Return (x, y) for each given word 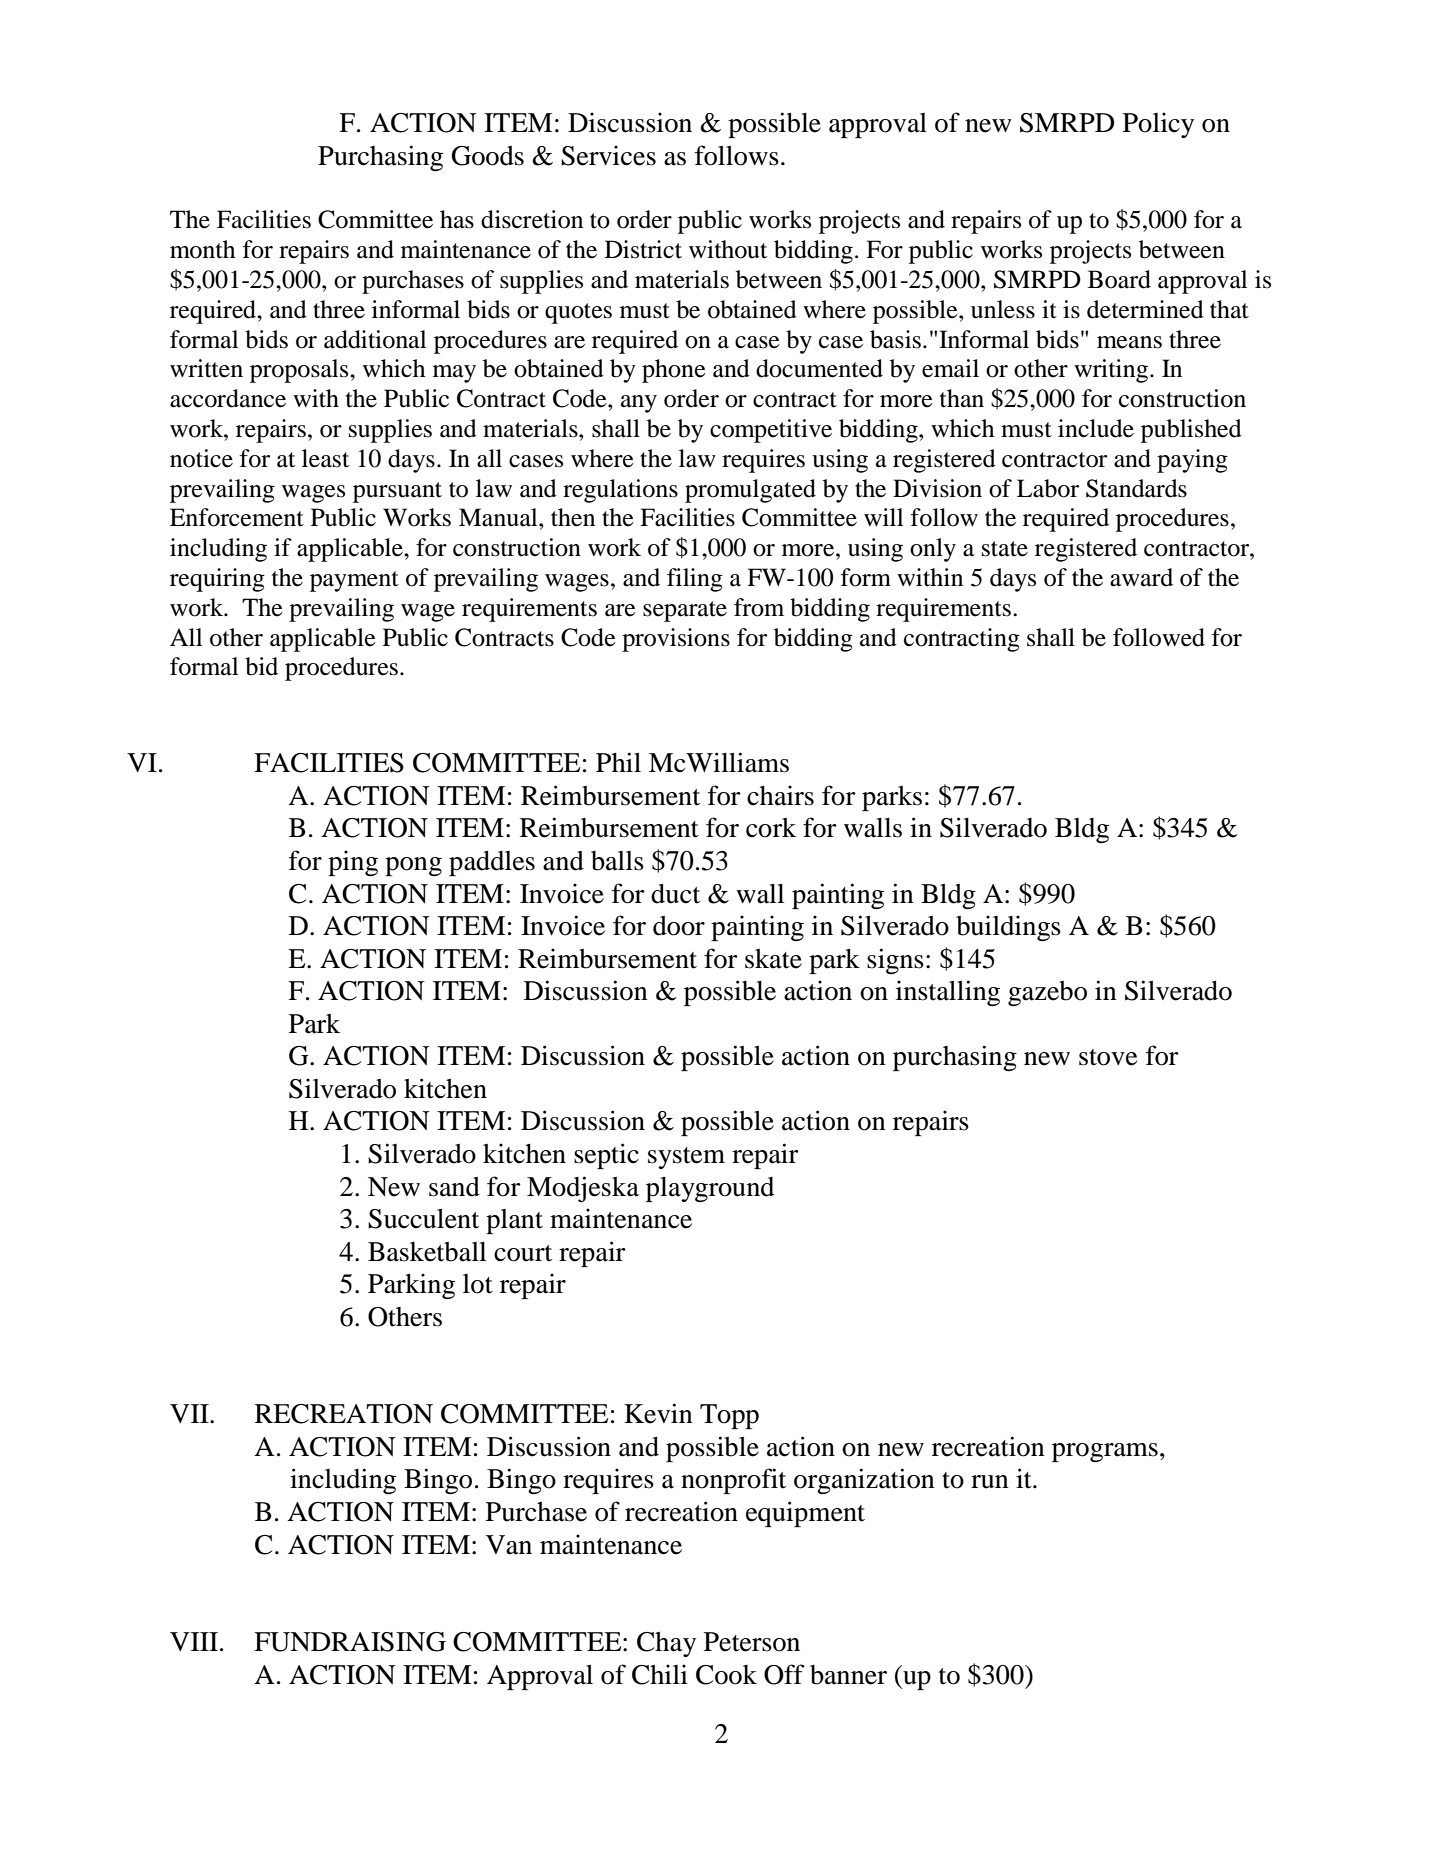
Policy (1158, 125)
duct (675, 894)
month (202, 249)
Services (608, 155)
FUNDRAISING (350, 1642)
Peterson (752, 1642)
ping (353, 863)
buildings (1008, 928)
